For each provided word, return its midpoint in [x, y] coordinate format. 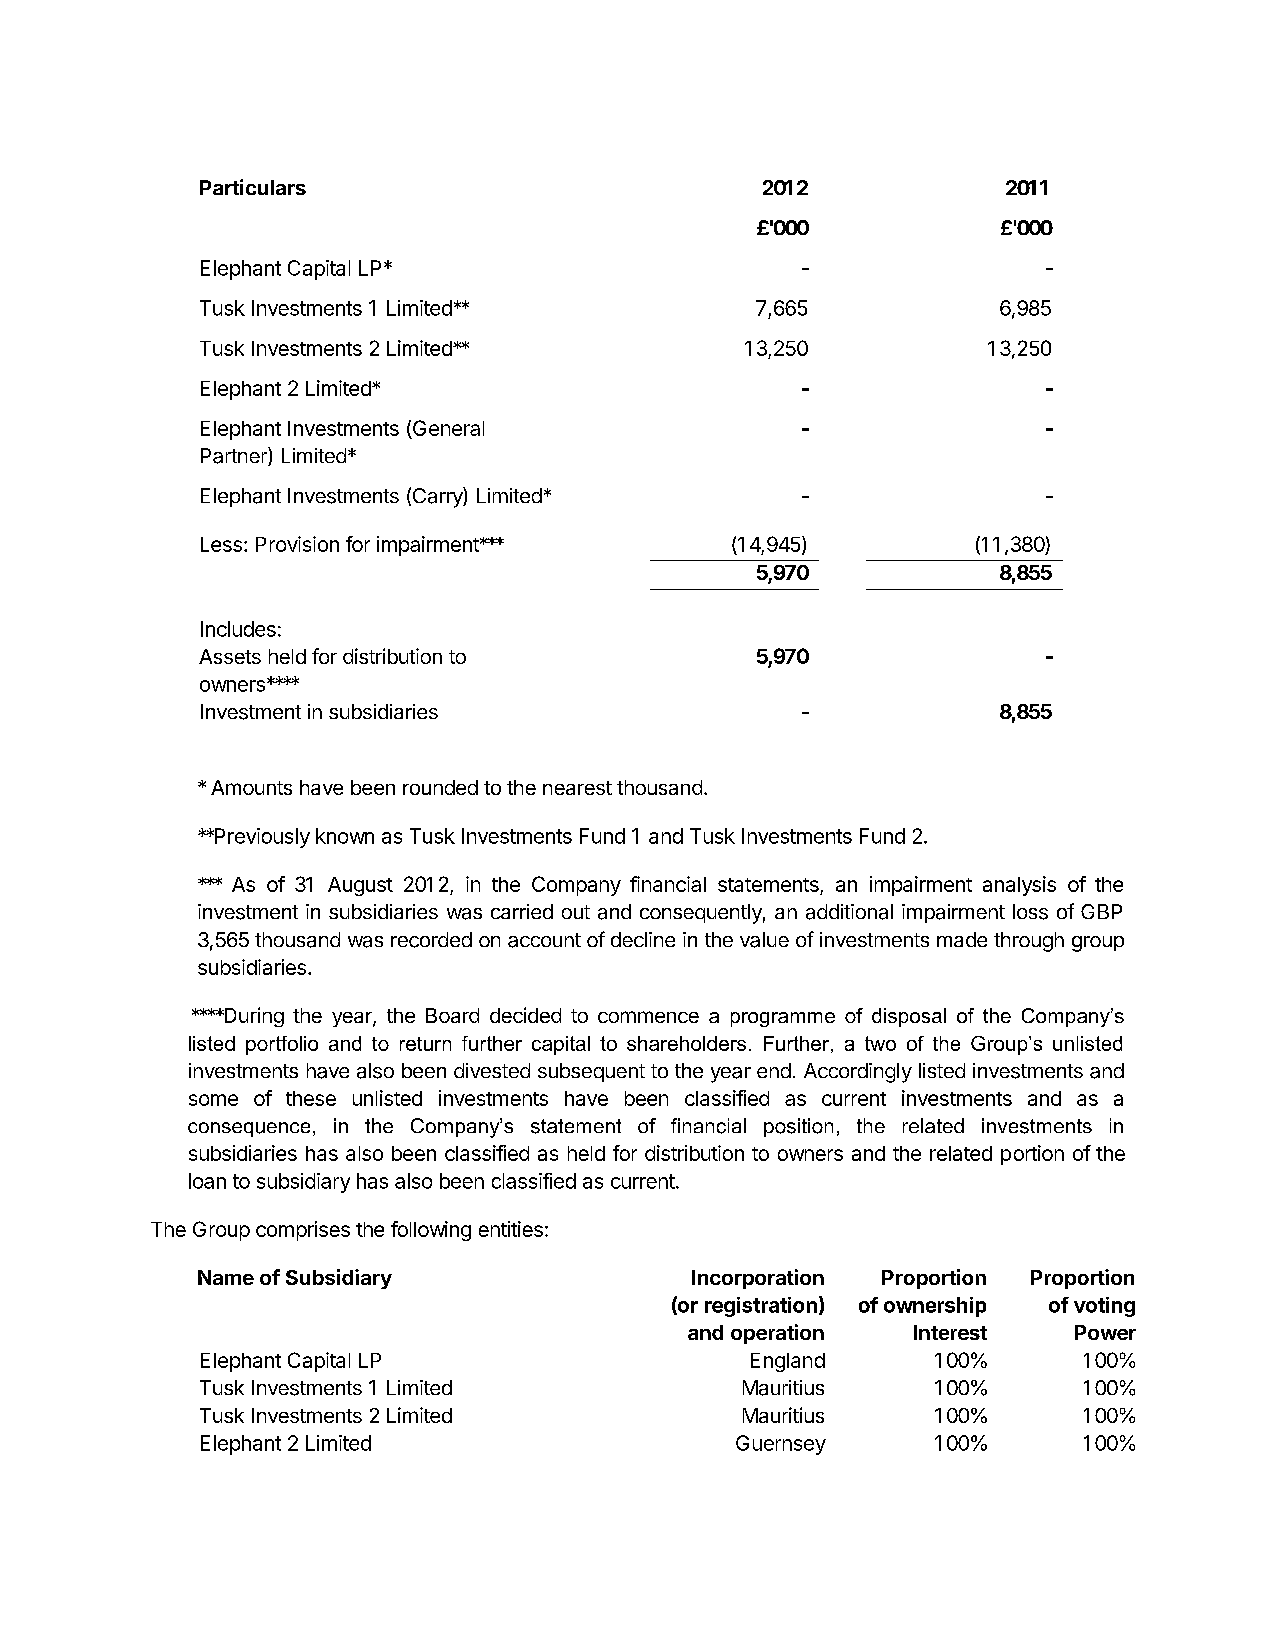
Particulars [253, 187]
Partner [235, 456]
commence [648, 1017]
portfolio [282, 1045]
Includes [238, 629]
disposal [909, 1017]
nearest [577, 788]
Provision [297, 544]
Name [226, 1277]
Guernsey [781, 1445]
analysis [1019, 886]
